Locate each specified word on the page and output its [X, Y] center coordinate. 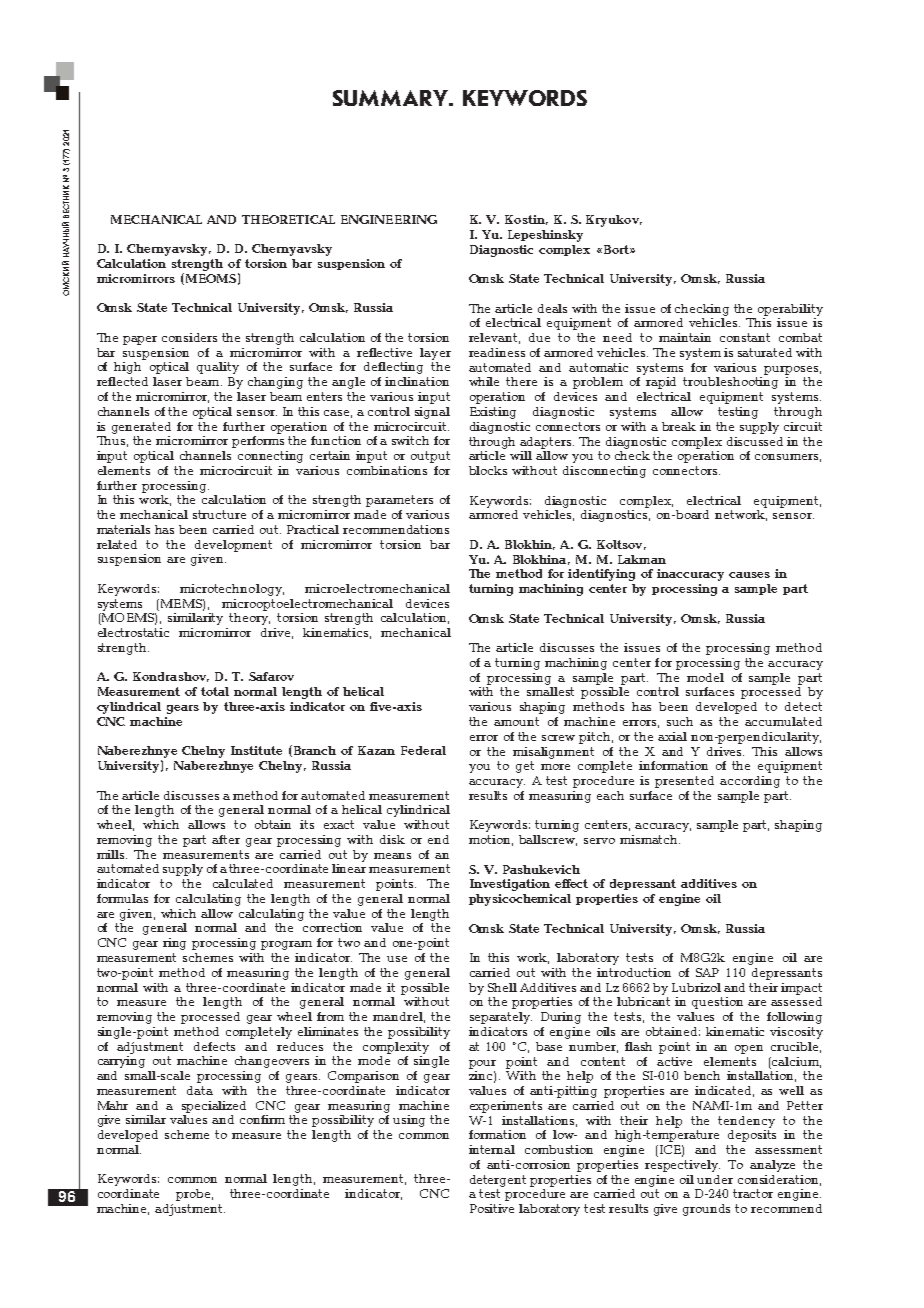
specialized [214, 1107]
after [226, 839]
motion [491, 840]
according [750, 782]
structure [219, 514]
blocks [488, 470]
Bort [616, 249]
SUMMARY [391, 98]
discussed [755, 441]
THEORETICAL [288, 219]
